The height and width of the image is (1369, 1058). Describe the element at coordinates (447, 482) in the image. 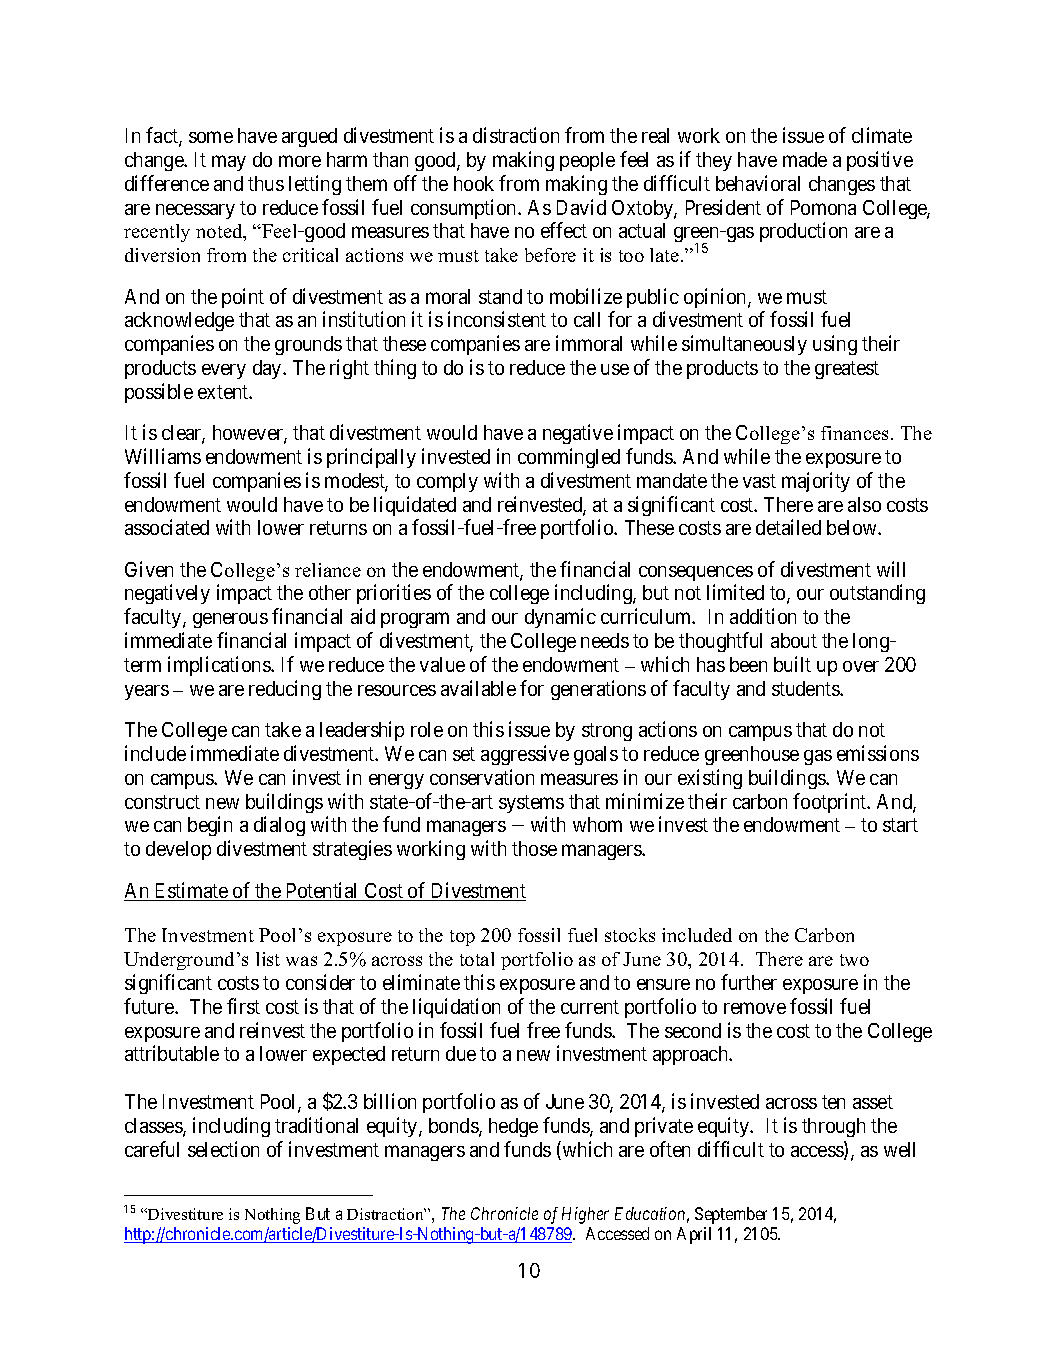

I see `comply` at that location.
